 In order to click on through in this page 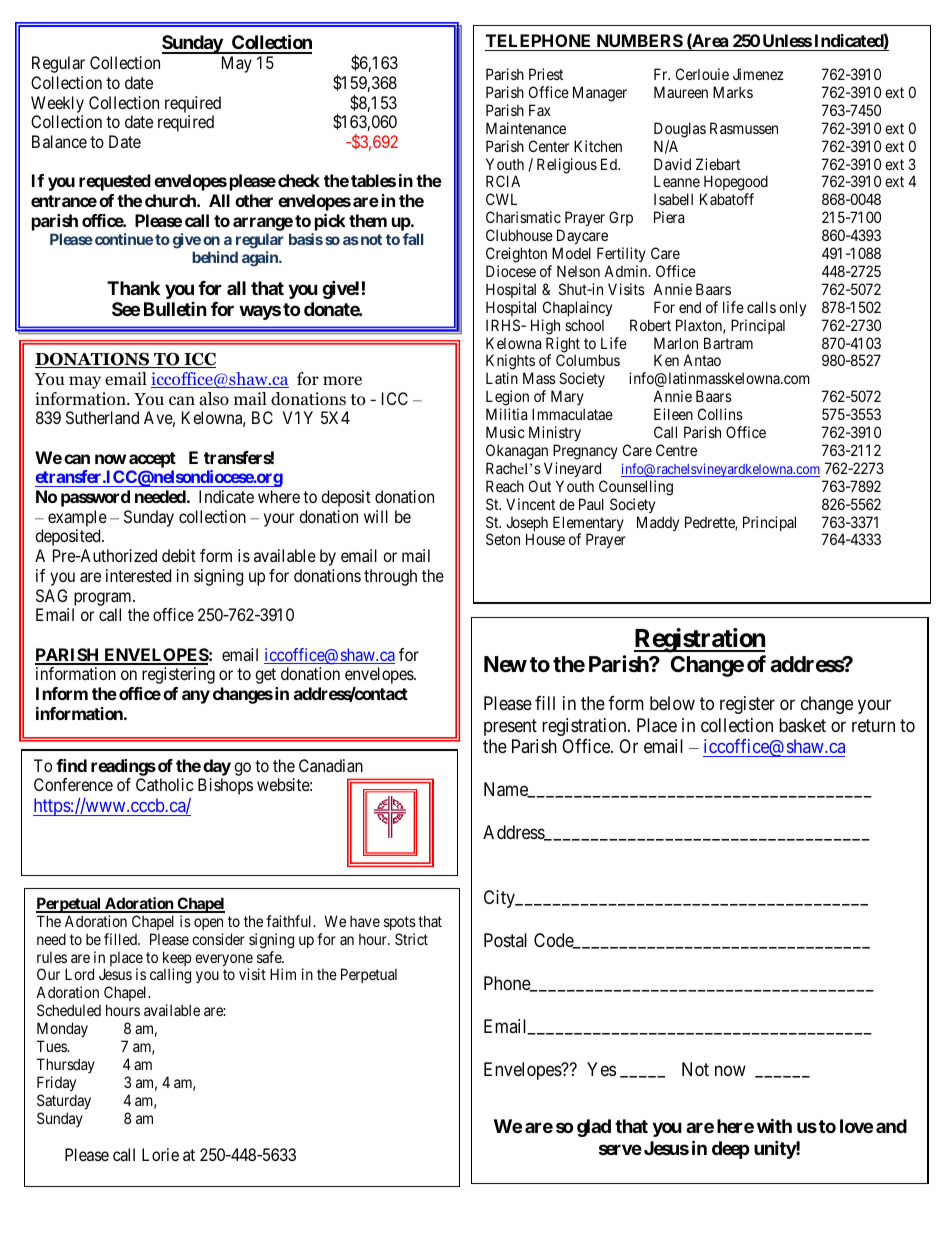, I will do `click(390, 577)`.
